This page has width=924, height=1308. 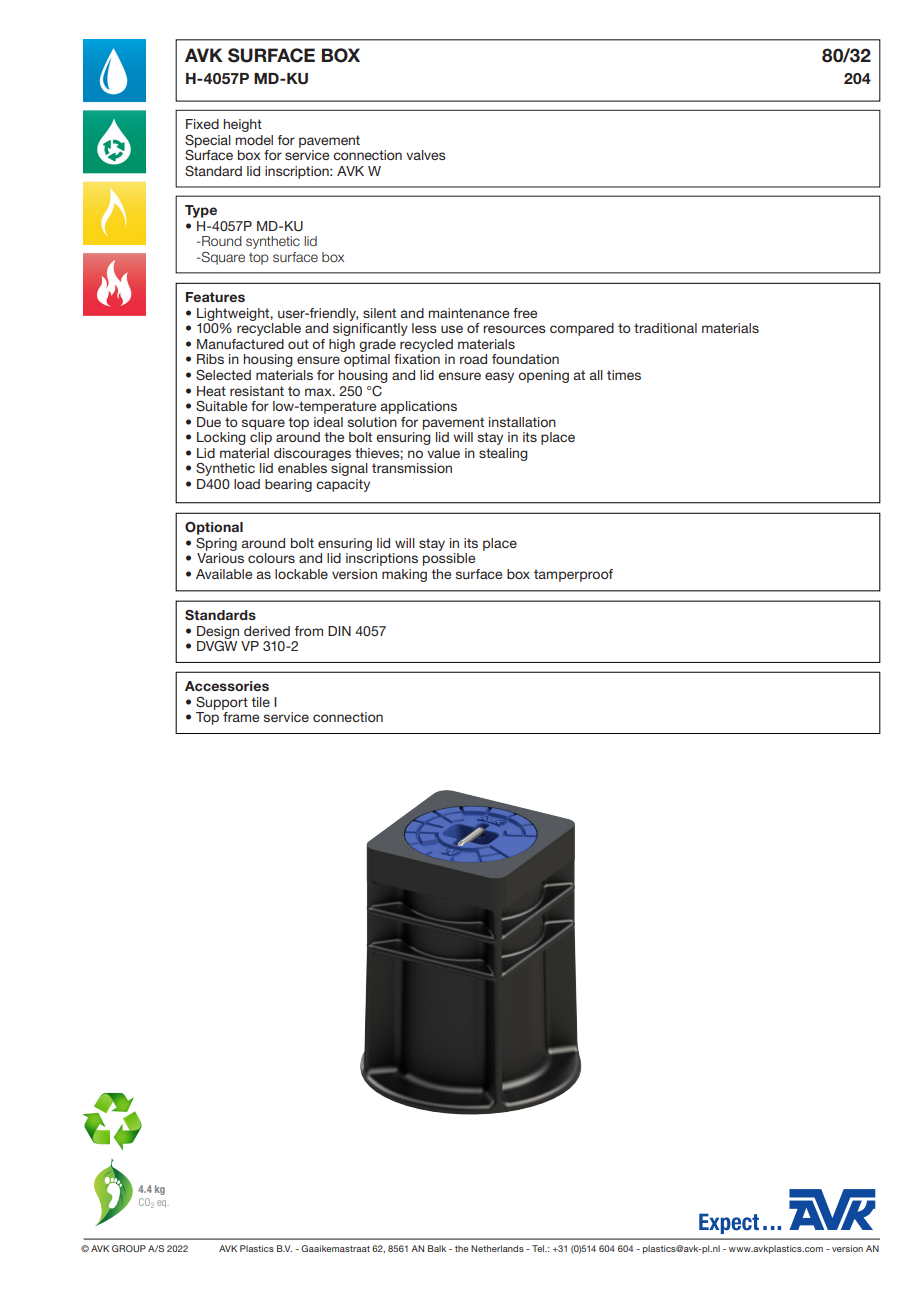 I want to click on Balk, so click(x=437, y=1248).
